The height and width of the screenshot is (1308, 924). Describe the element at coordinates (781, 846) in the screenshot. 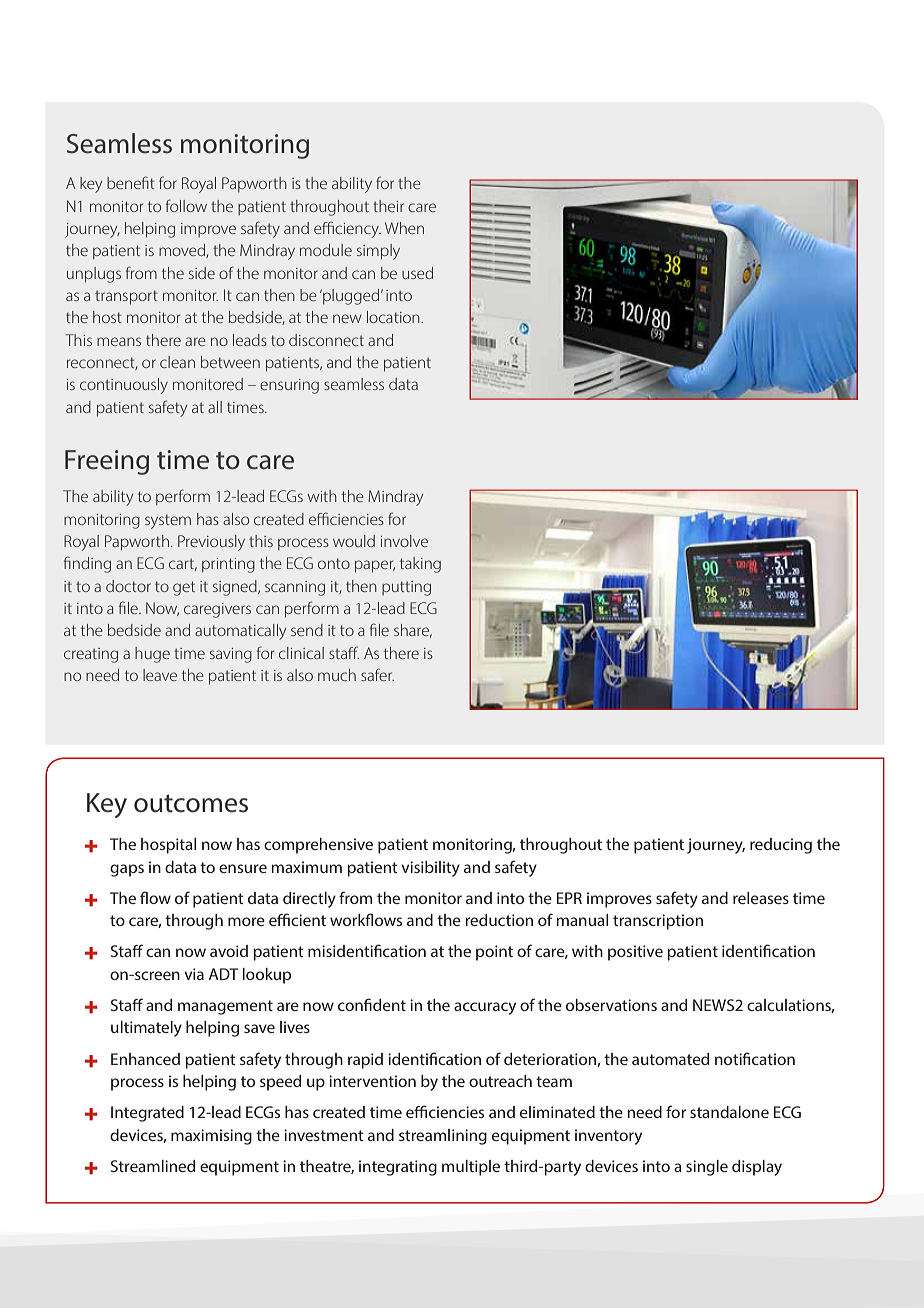

I see `reducing` at that location.
